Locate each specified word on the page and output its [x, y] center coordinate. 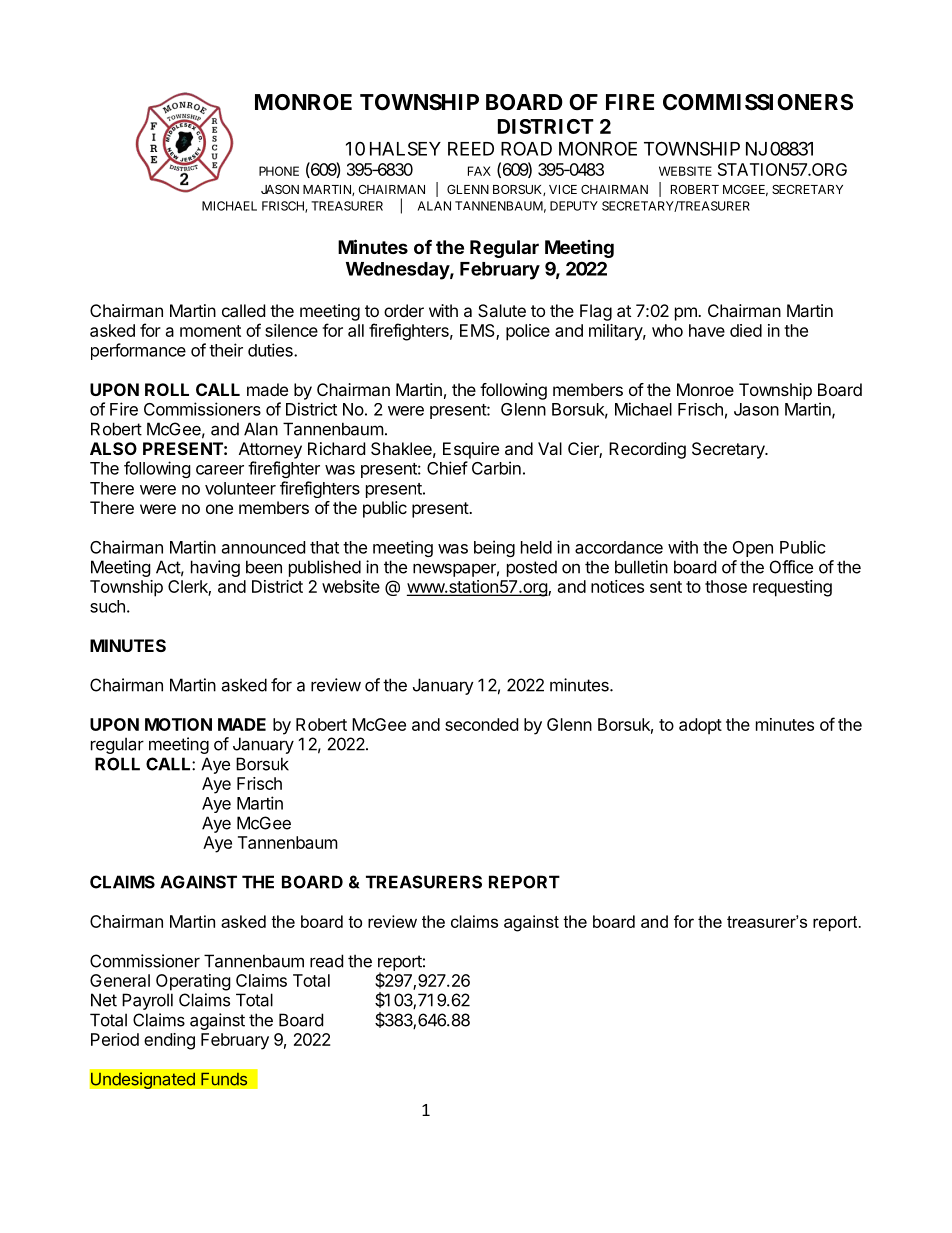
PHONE [279, 171]
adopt [700, 726]
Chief [447, 468]
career [220, 470]
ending [169, 1041]
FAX [479, 171]
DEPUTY [574, 206]
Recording [647, 450]
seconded [481, 724]
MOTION [178, 724]
